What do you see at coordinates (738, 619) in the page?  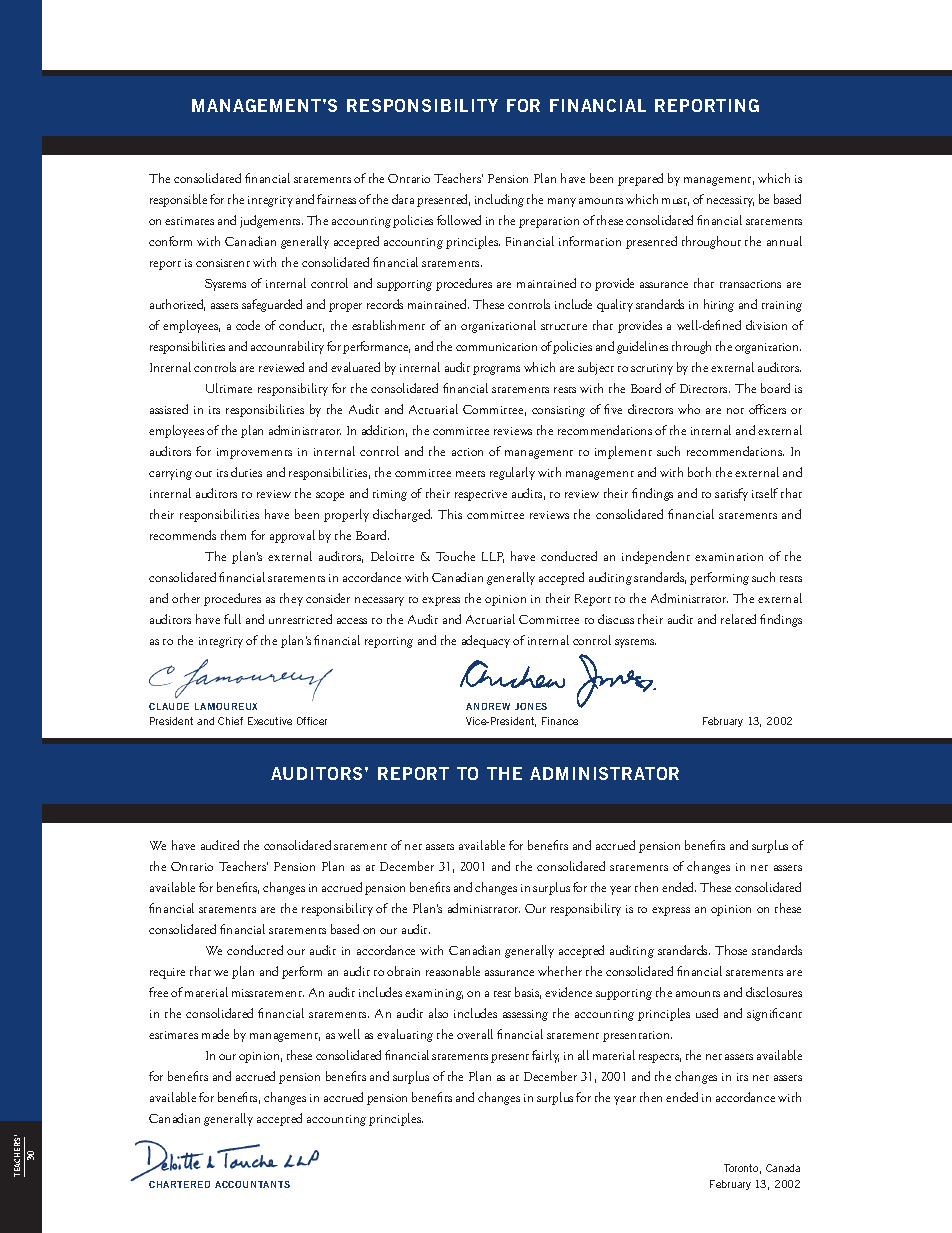 I see `related` at bounding box center [738, 619].
